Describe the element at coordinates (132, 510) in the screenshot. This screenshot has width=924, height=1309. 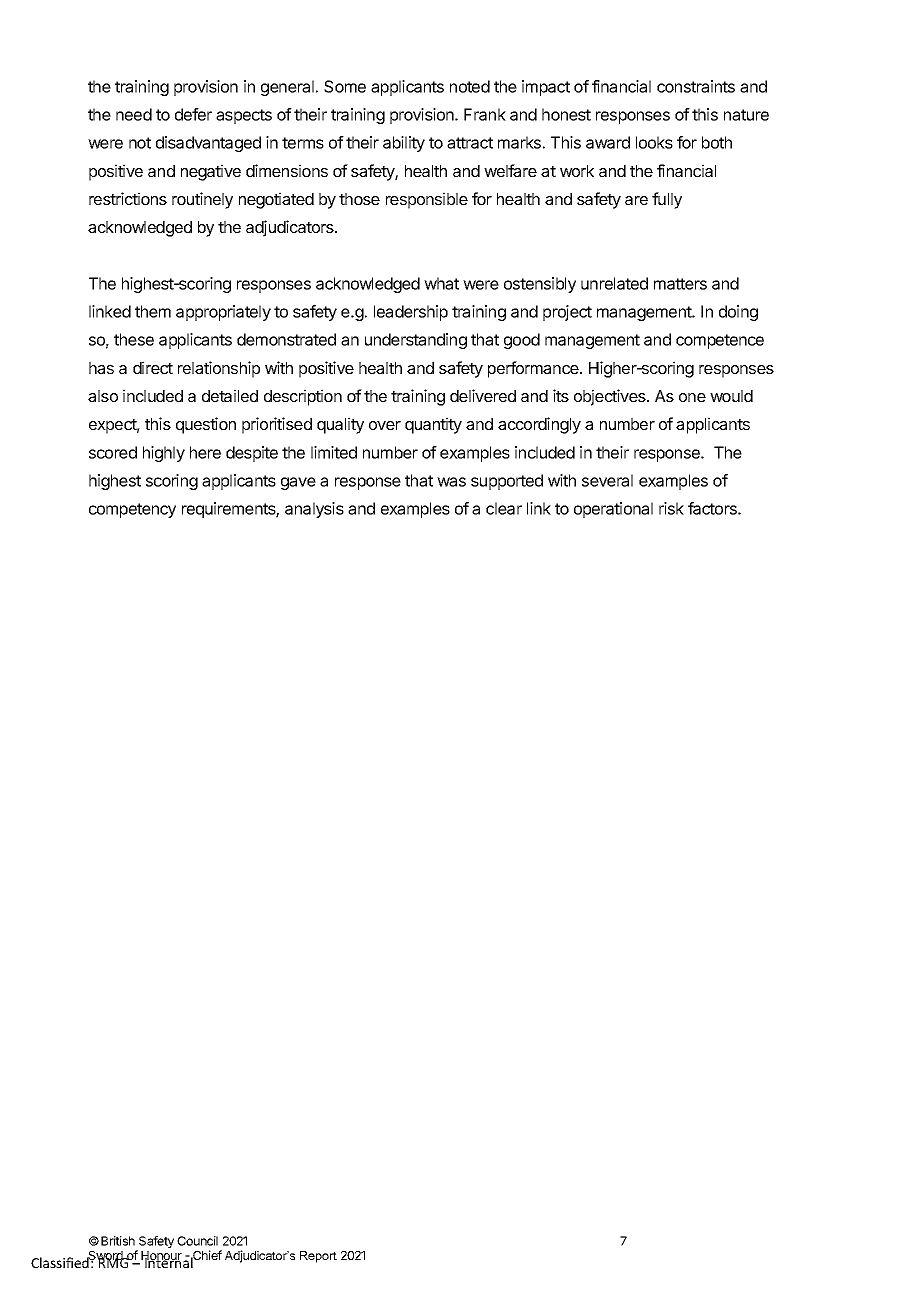
I see `competency` at that location.
